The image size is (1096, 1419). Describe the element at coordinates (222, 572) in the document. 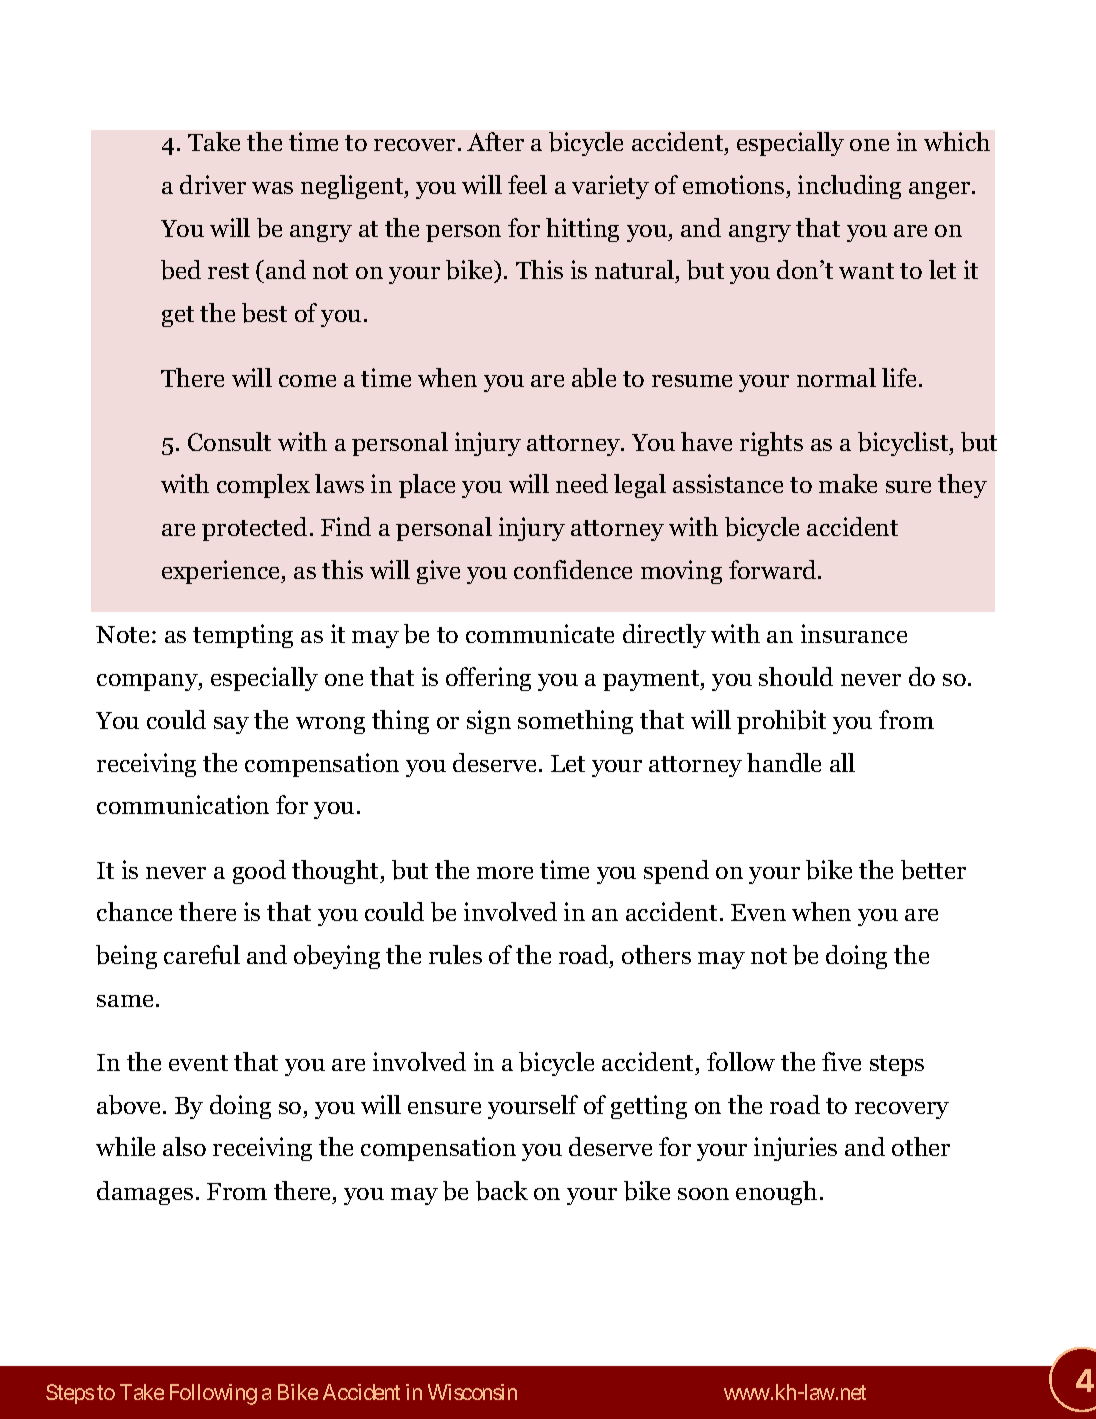

I see `experience` at that location.
